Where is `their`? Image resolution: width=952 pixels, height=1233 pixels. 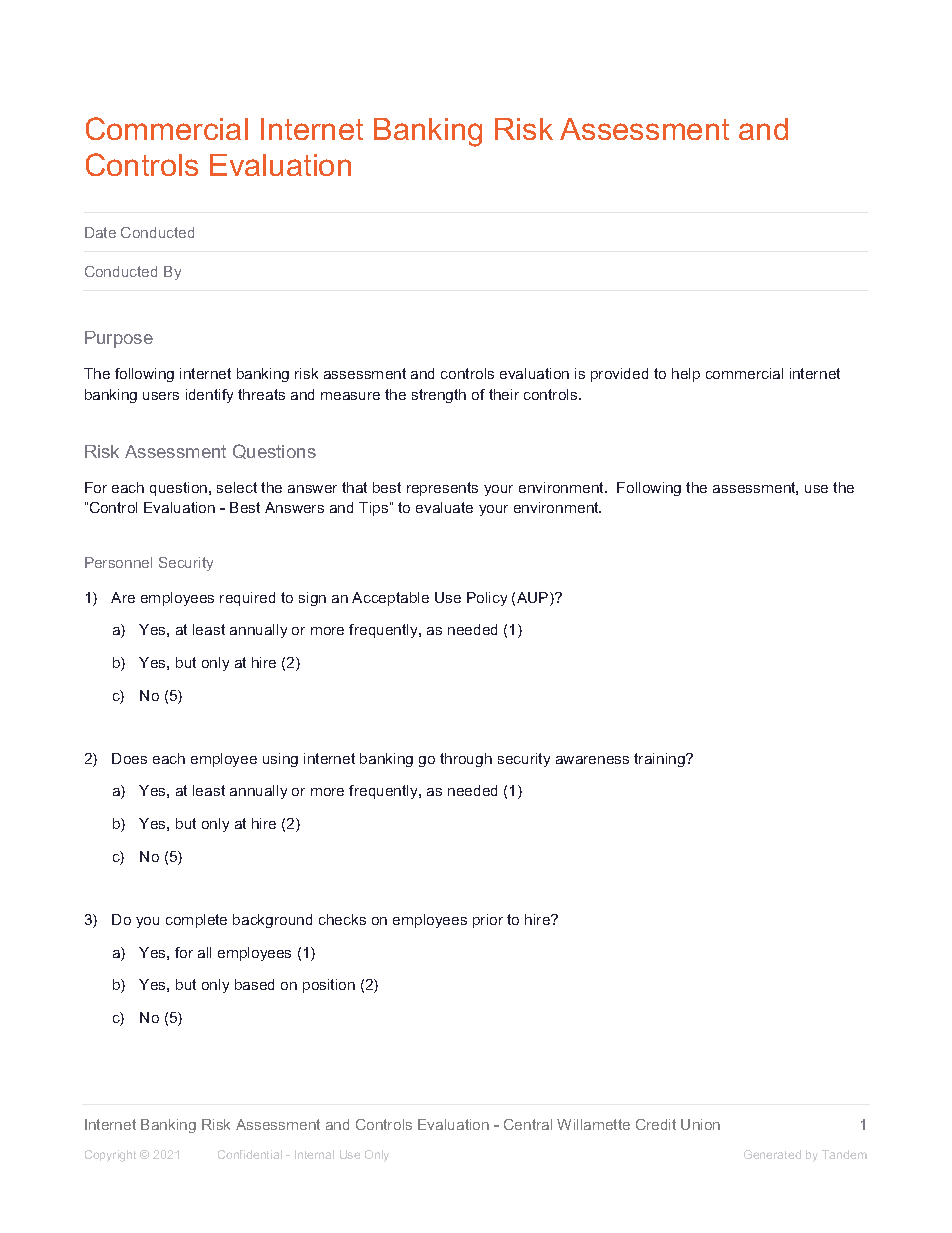
their is located at coordinates (504, 394).
